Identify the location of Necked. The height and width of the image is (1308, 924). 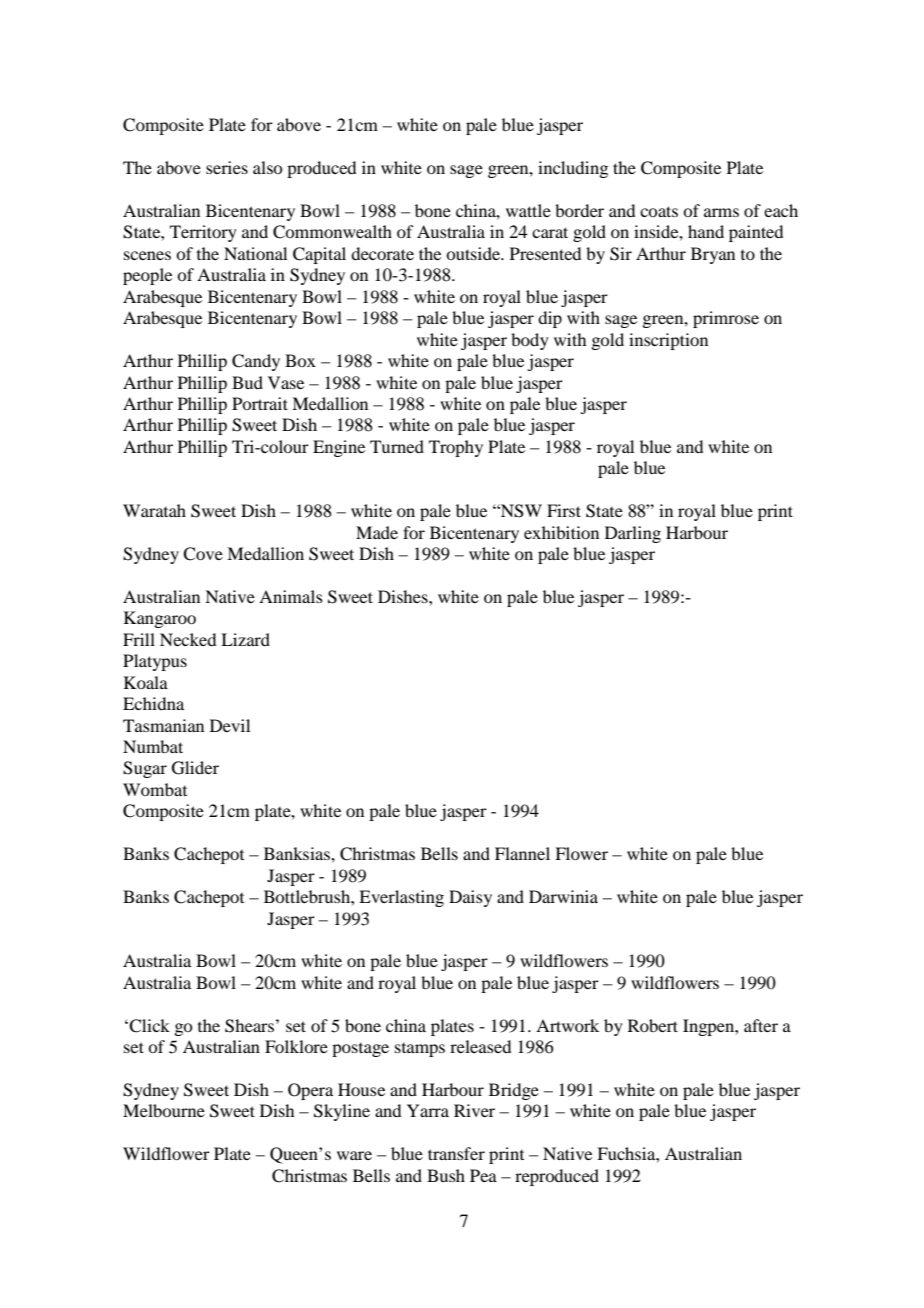
(188, 639).
